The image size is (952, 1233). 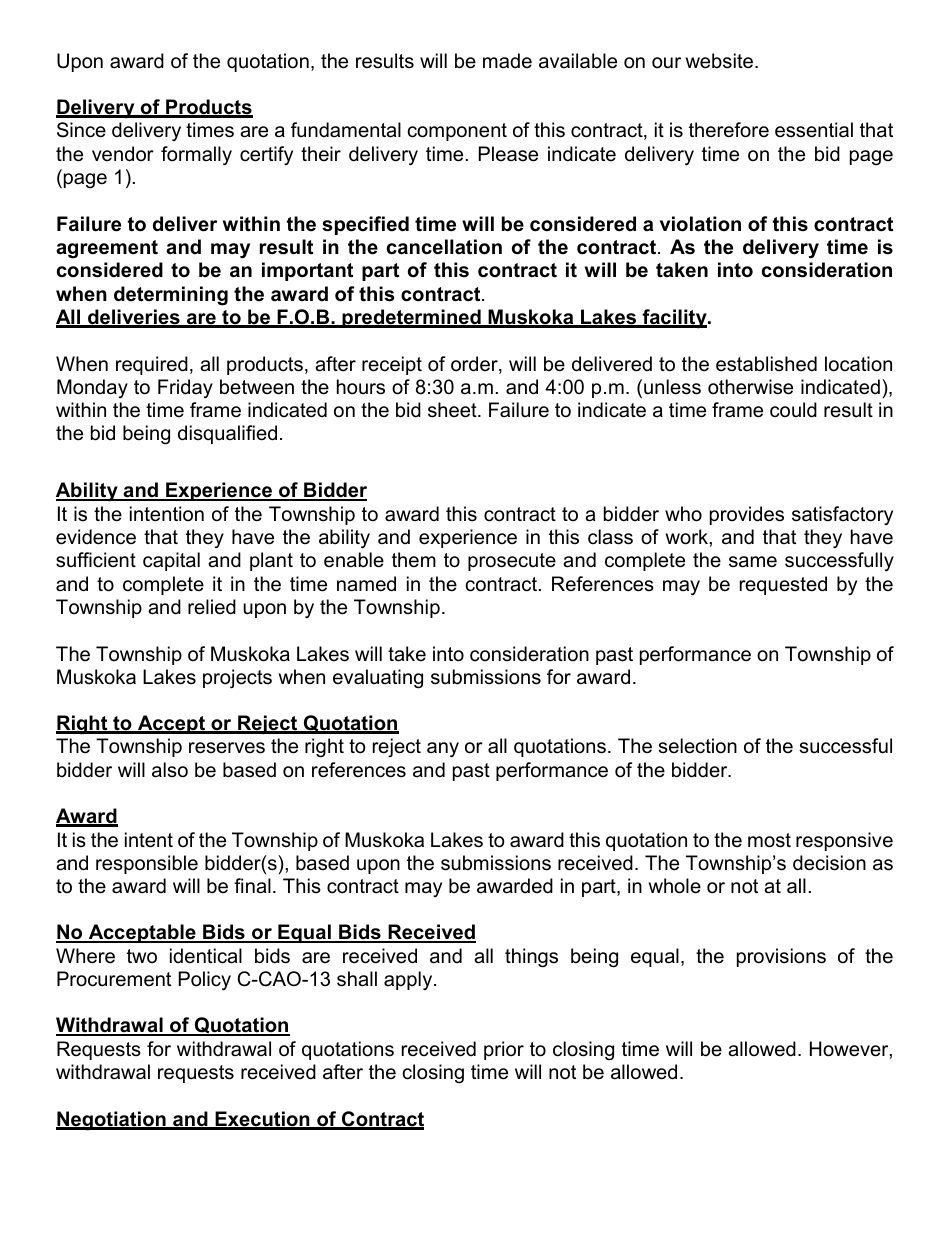 I want to click on prior, so click(x=504, y=1050).
